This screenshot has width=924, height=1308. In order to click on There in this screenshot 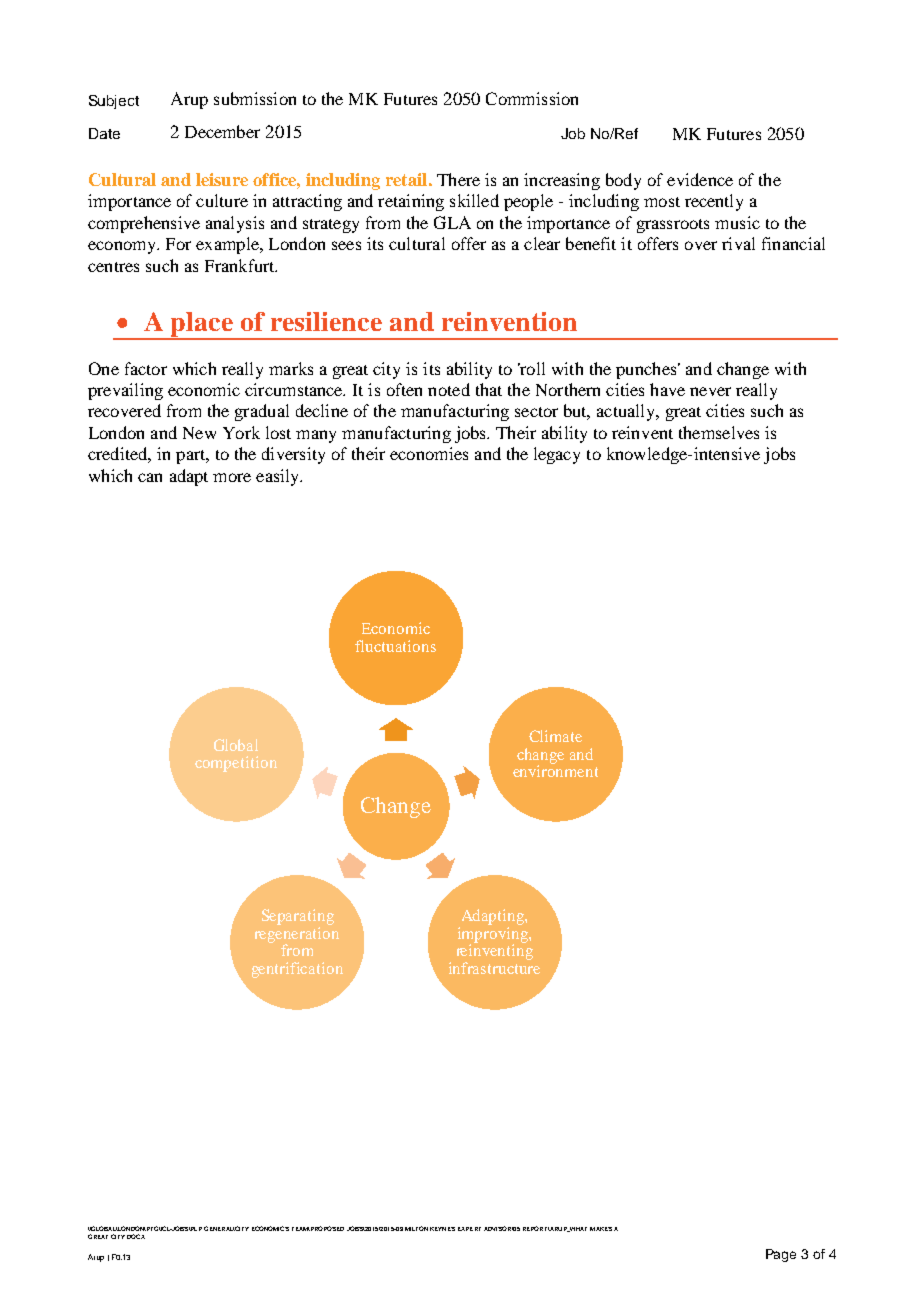, I will do `click(458, 179)`.
